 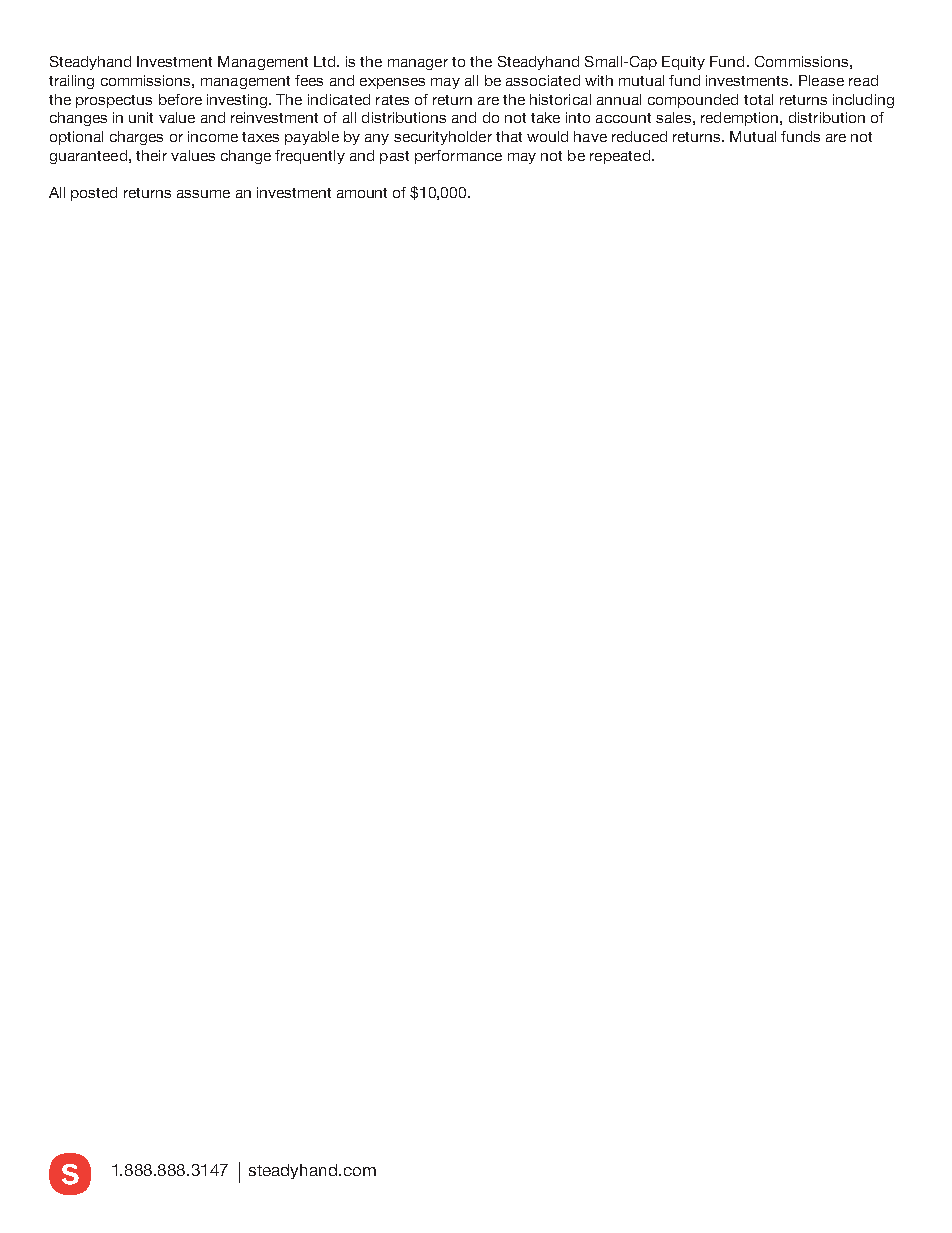 What do you see at coordinates (151, 155) in the page?
I see `their` at bounding box center [151, 155].
